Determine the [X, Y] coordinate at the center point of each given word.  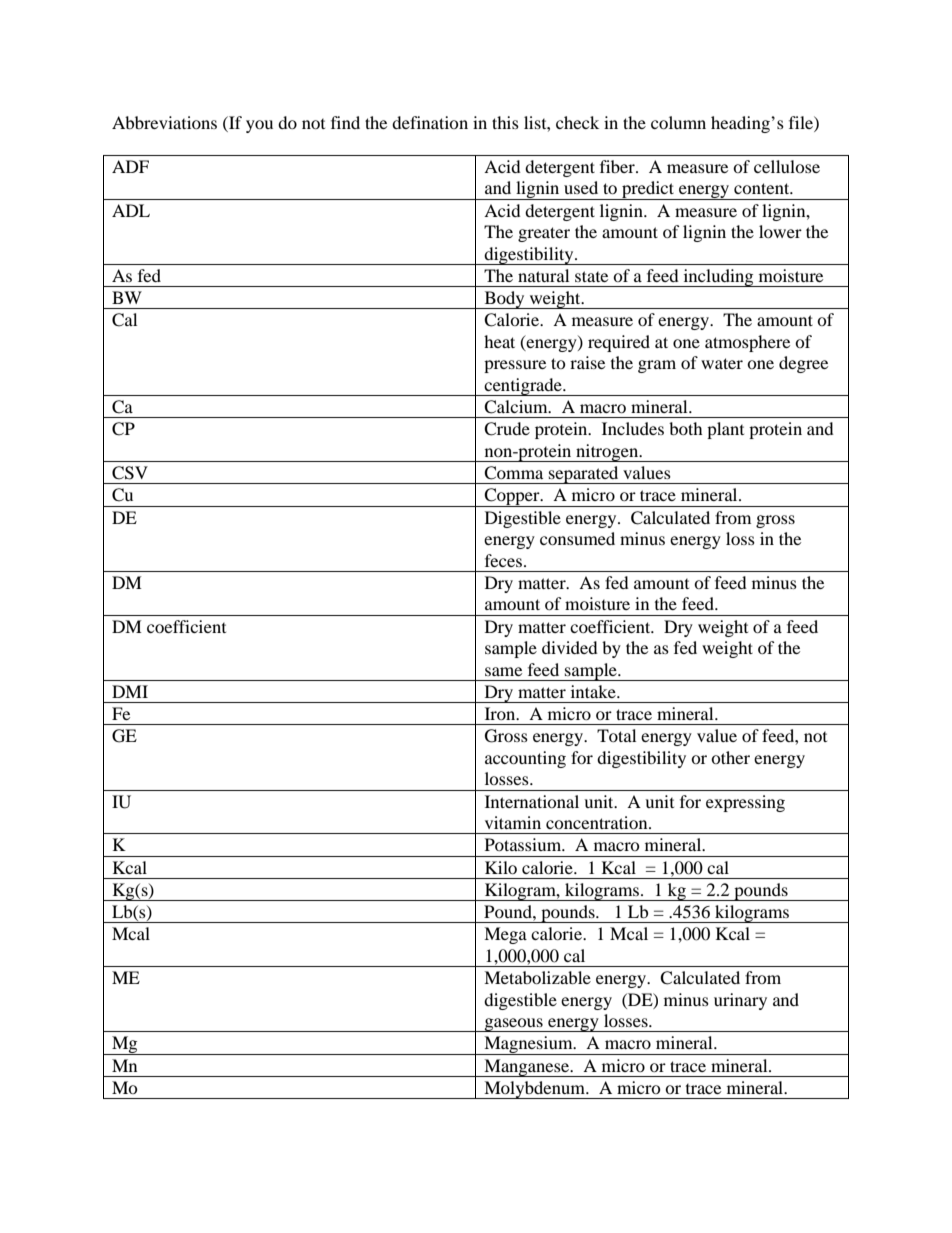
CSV [130, 473]
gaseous [513, 1025]
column [678, 122]
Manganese [527, 1068]
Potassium [524, 844]
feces [503, 560]
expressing [745, 803]
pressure [515, 366]
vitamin [513, 822]
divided [570, 647]
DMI [130, 691]
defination [430, 122]
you [259, 126]
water [722, 363]
